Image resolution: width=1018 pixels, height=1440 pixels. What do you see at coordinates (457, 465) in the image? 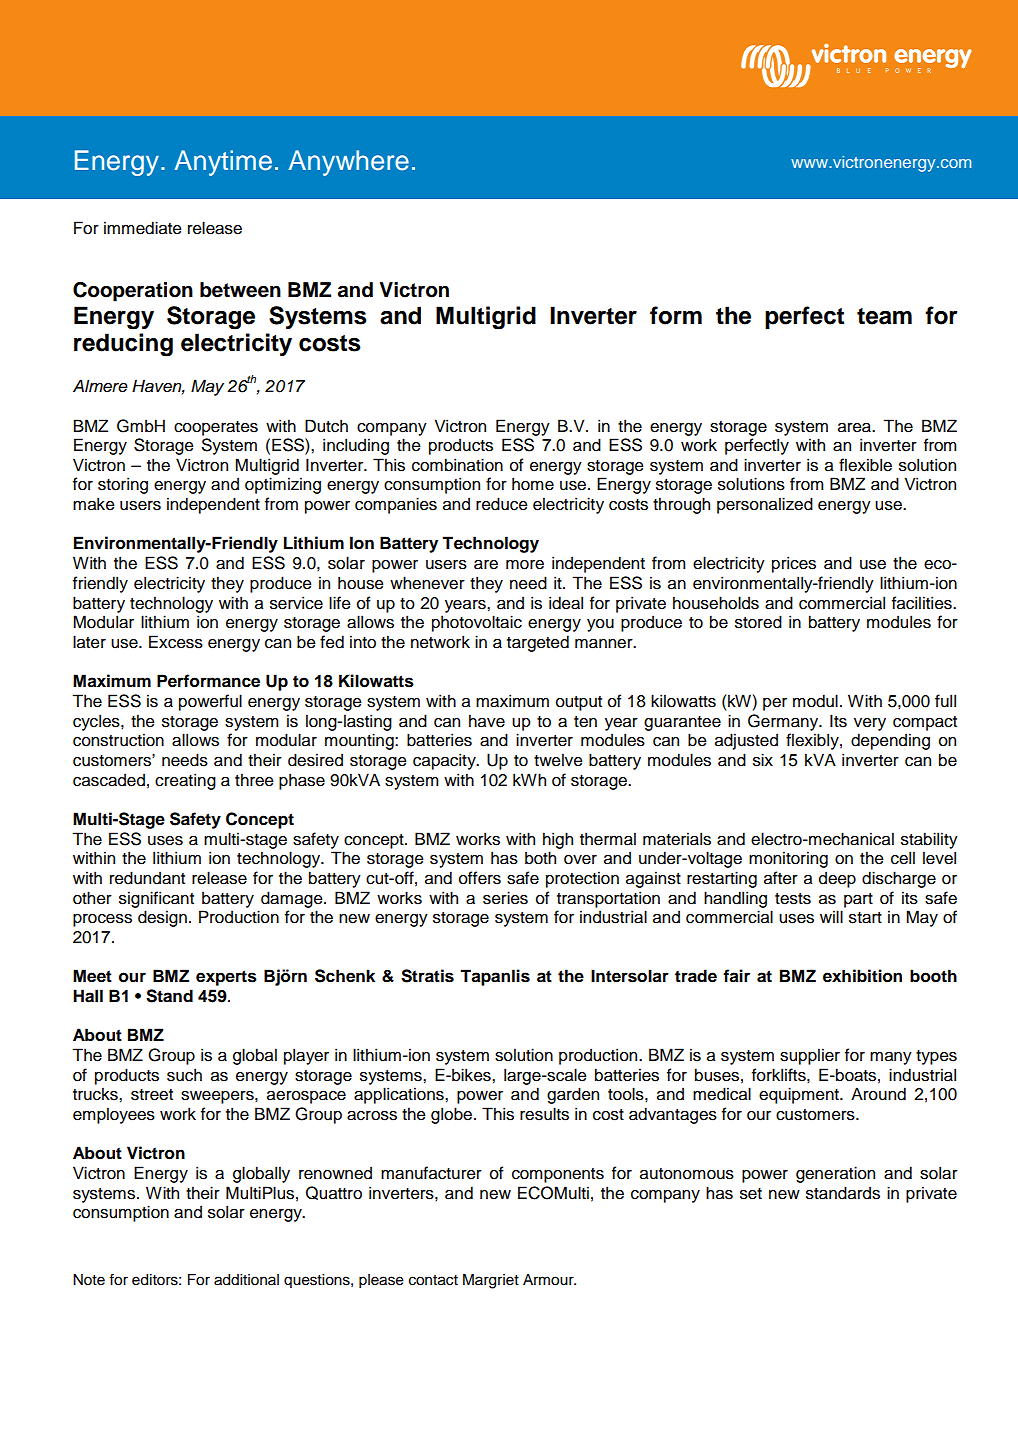
I see `combination` at bounding box center [457, 465].
